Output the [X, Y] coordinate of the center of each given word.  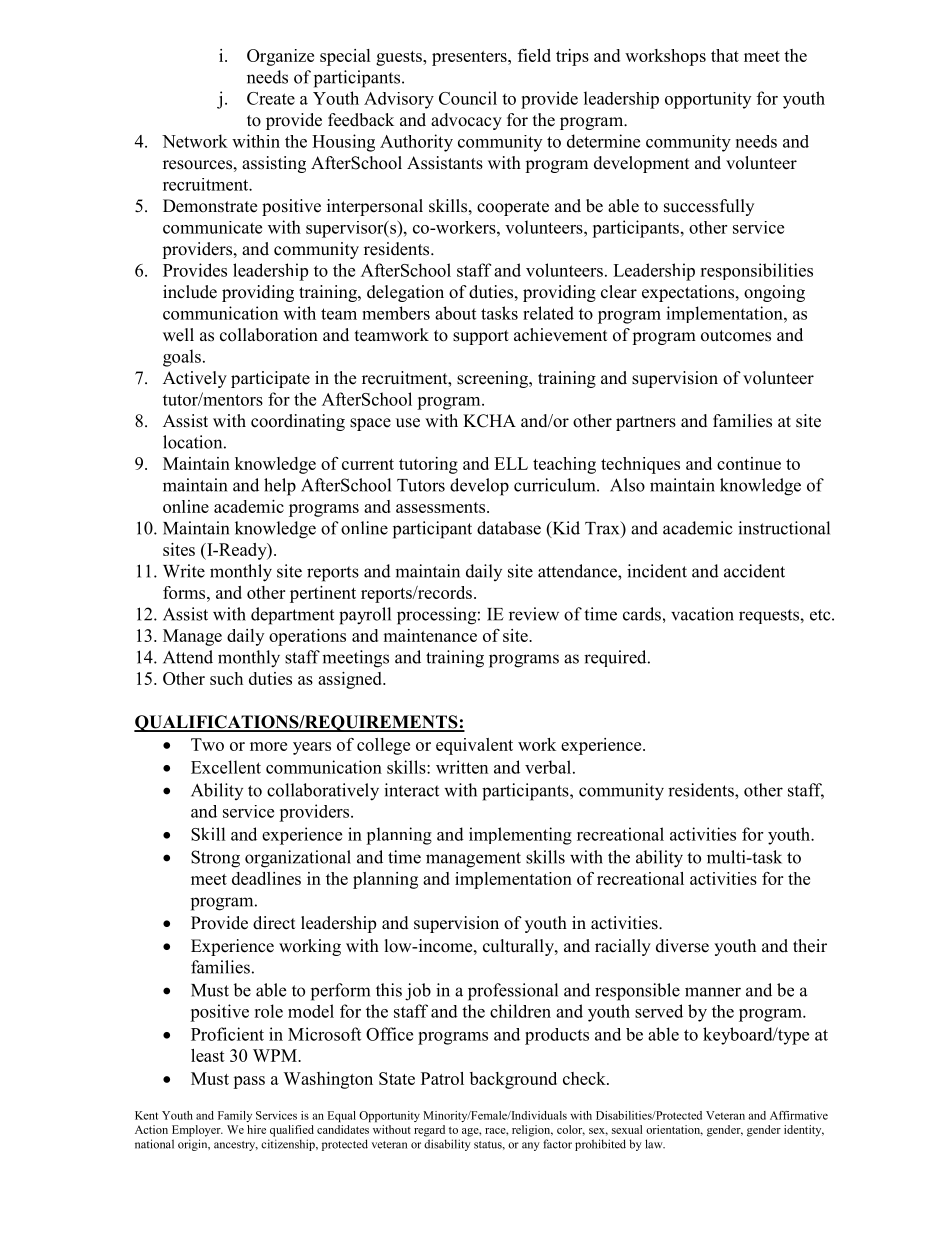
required [616, 658]
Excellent [226, 767]
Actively [195, 379]
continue [749, 463]
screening [494, 379]
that [725, 55]
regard [429, 1131]
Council [468, 98]
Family [235, 1116]
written [462, 767]
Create [271, 98]
